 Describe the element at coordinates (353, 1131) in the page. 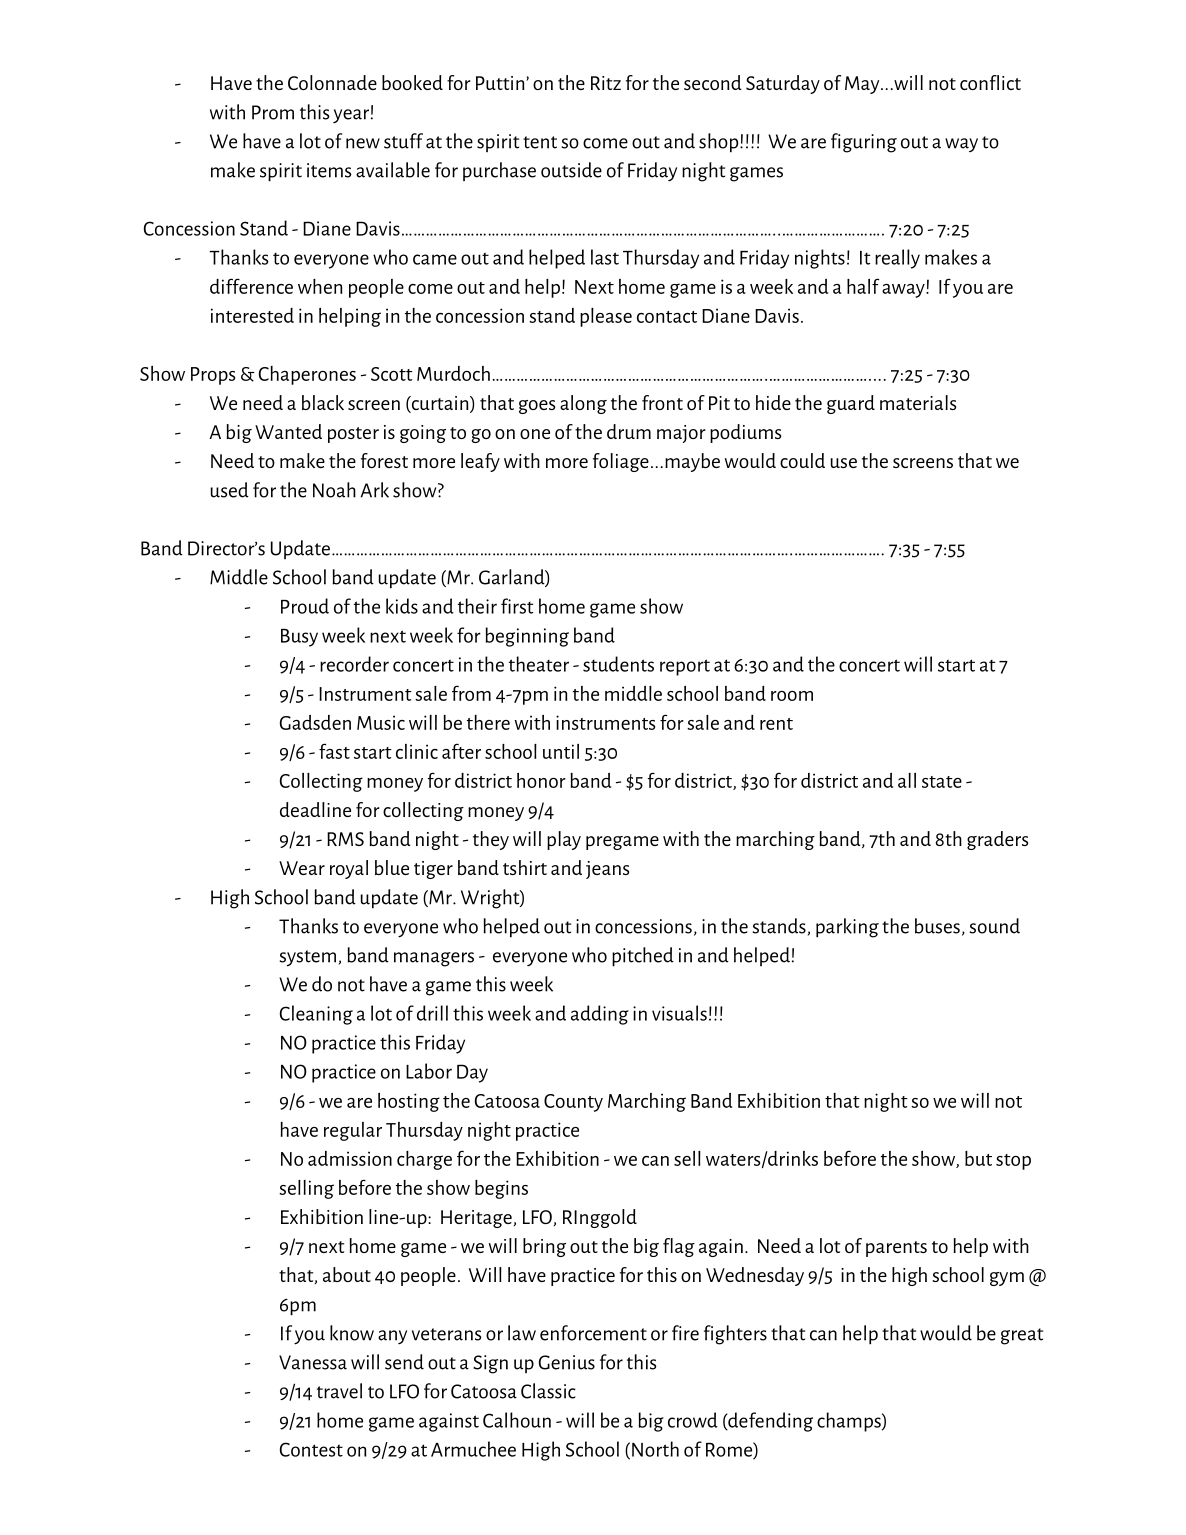

I see `regular` at that location.
